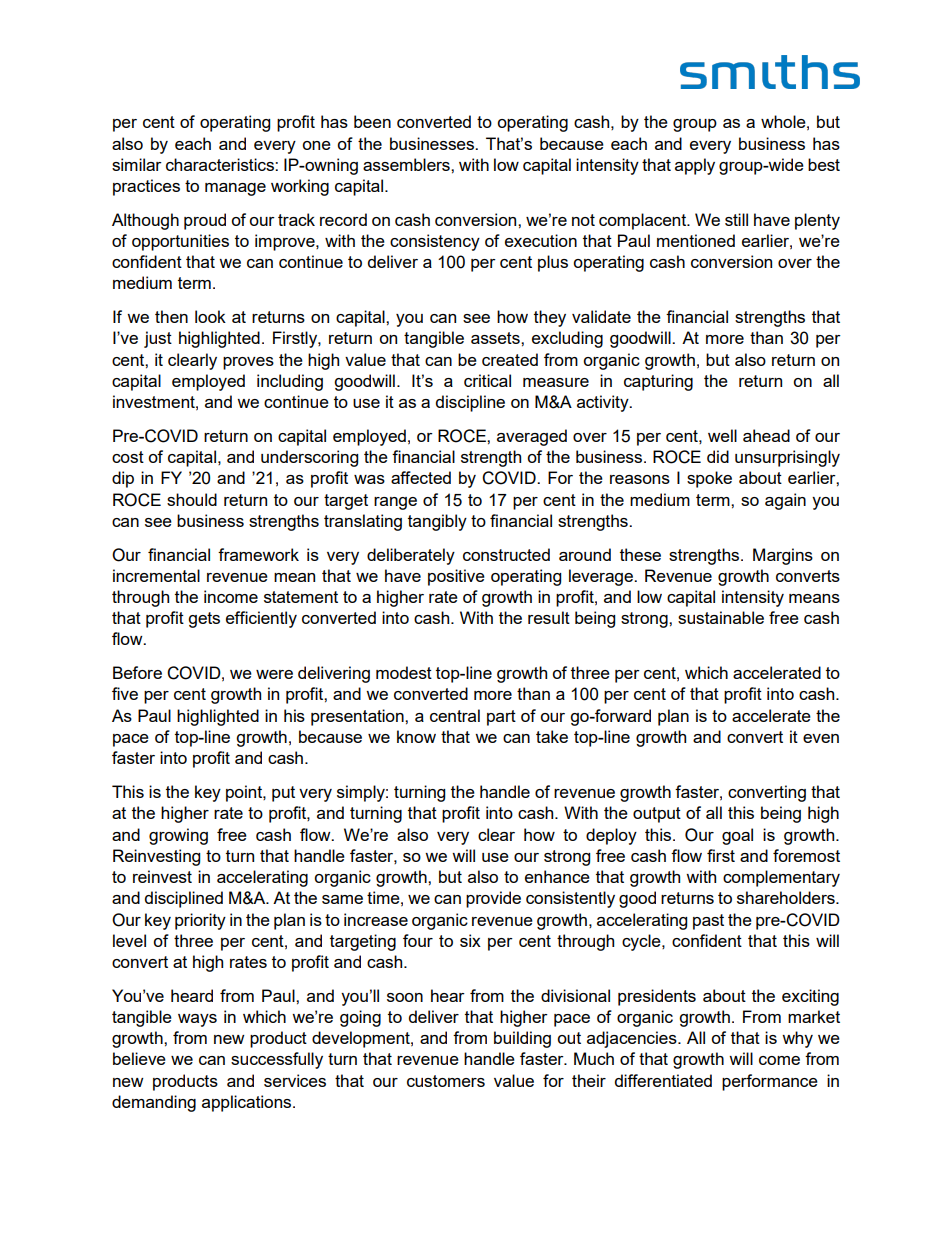  I want to click on affected, so click(421, 477).
